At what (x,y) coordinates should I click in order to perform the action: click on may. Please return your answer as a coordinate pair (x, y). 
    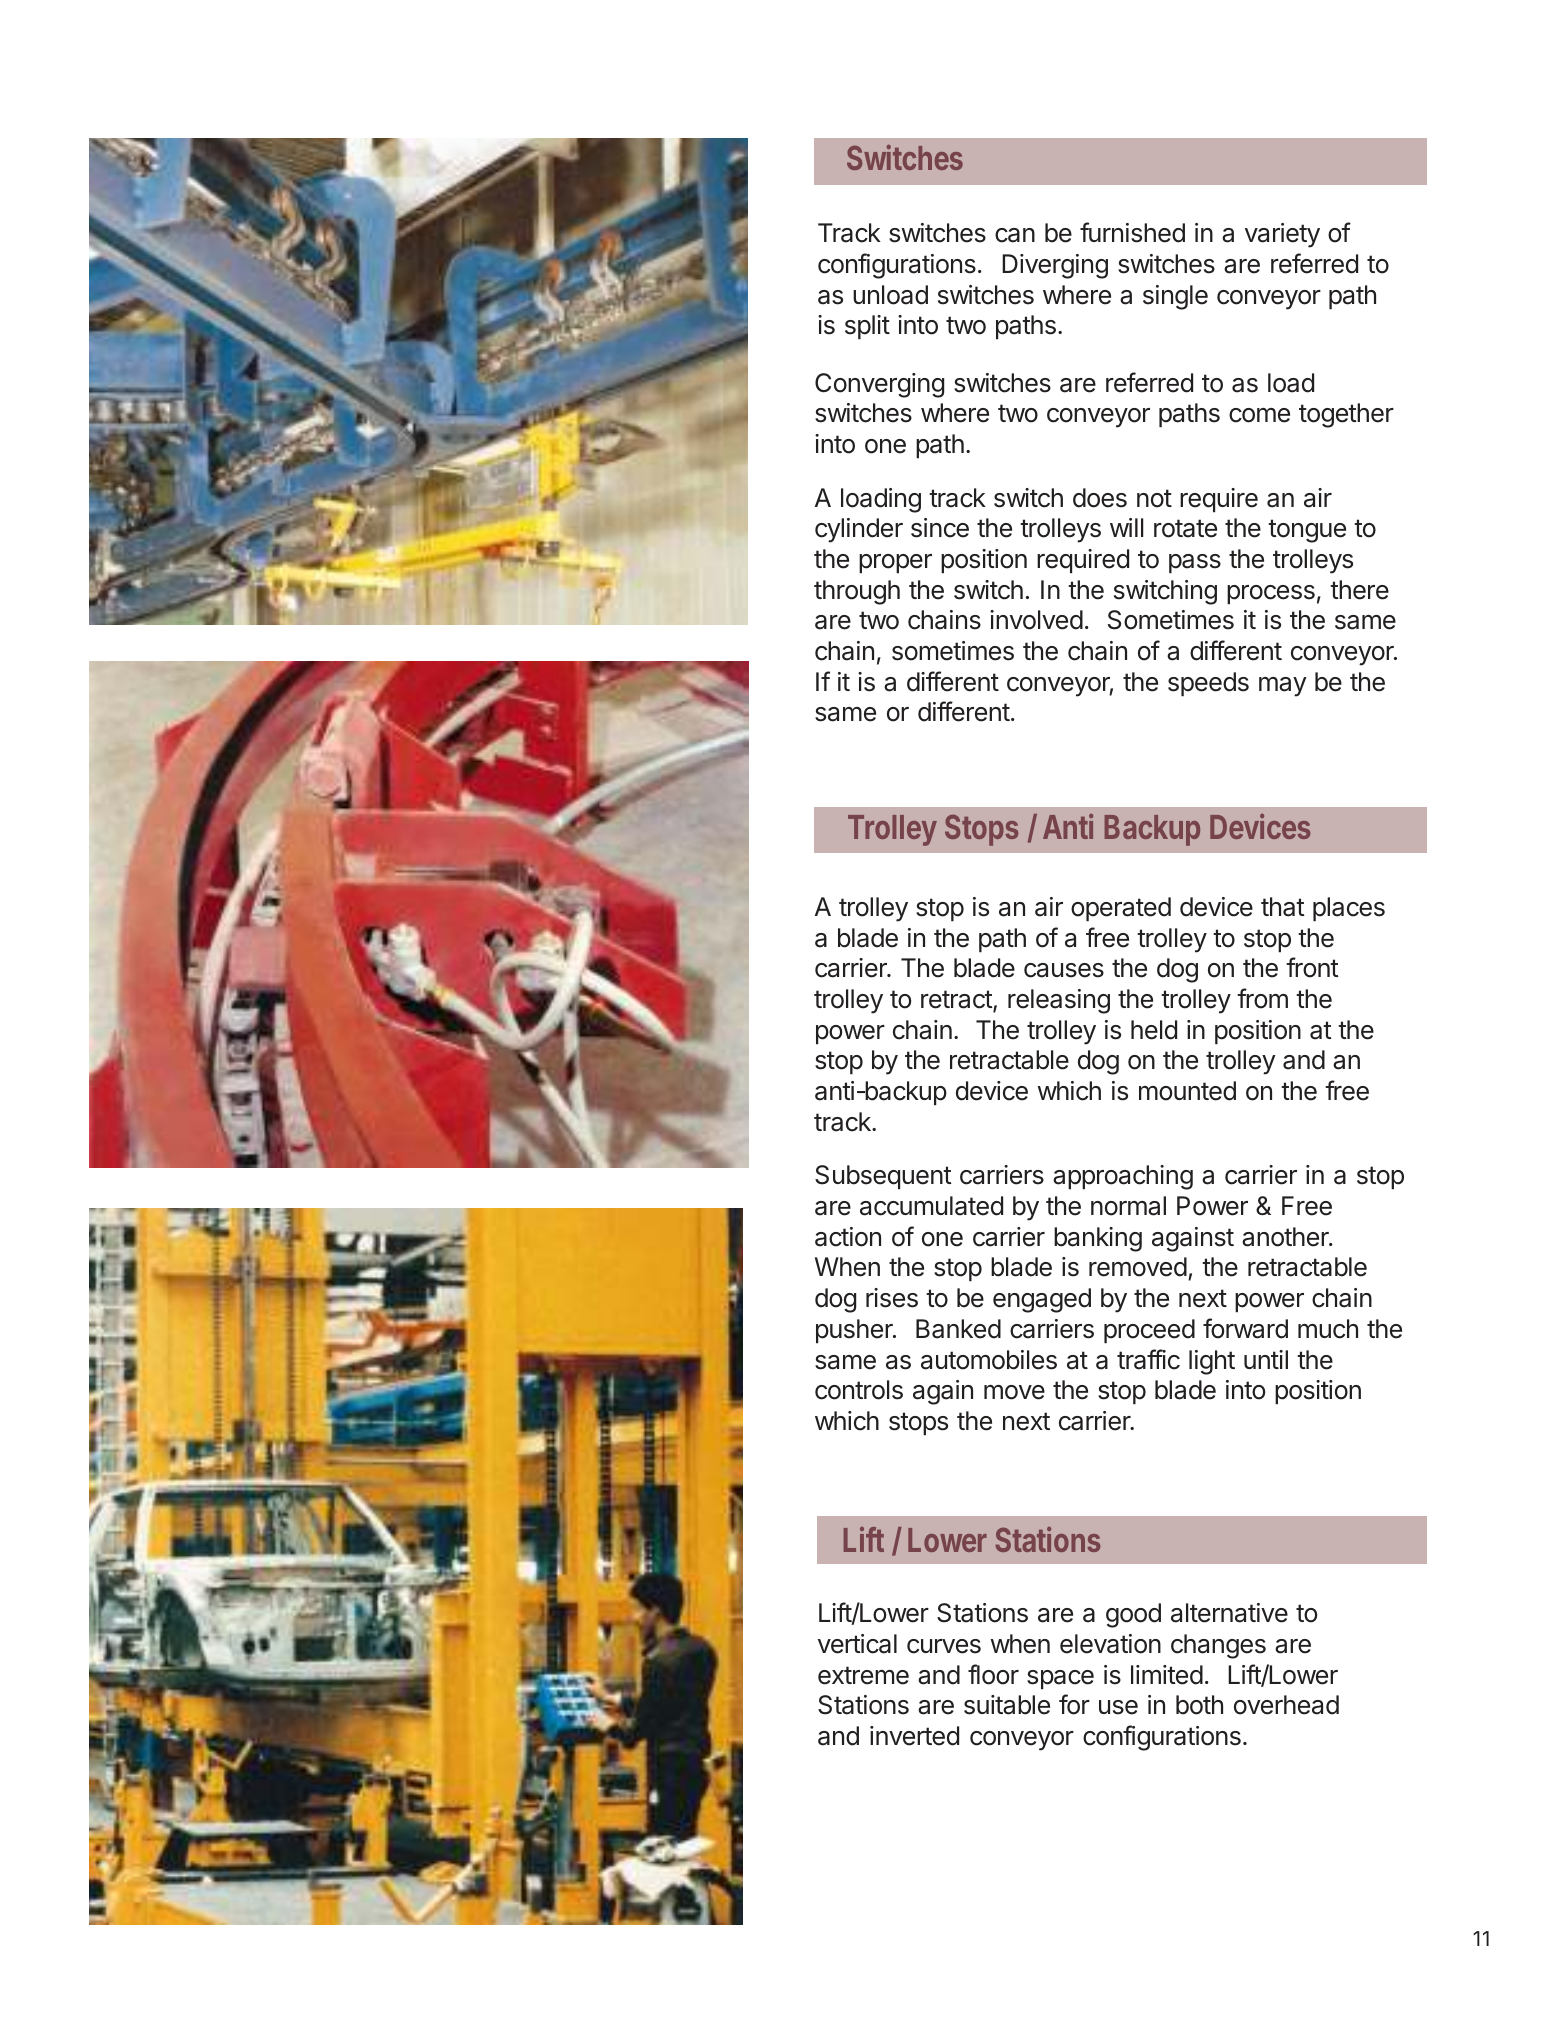
    Looking at the image, I should click on (1283, 687).
